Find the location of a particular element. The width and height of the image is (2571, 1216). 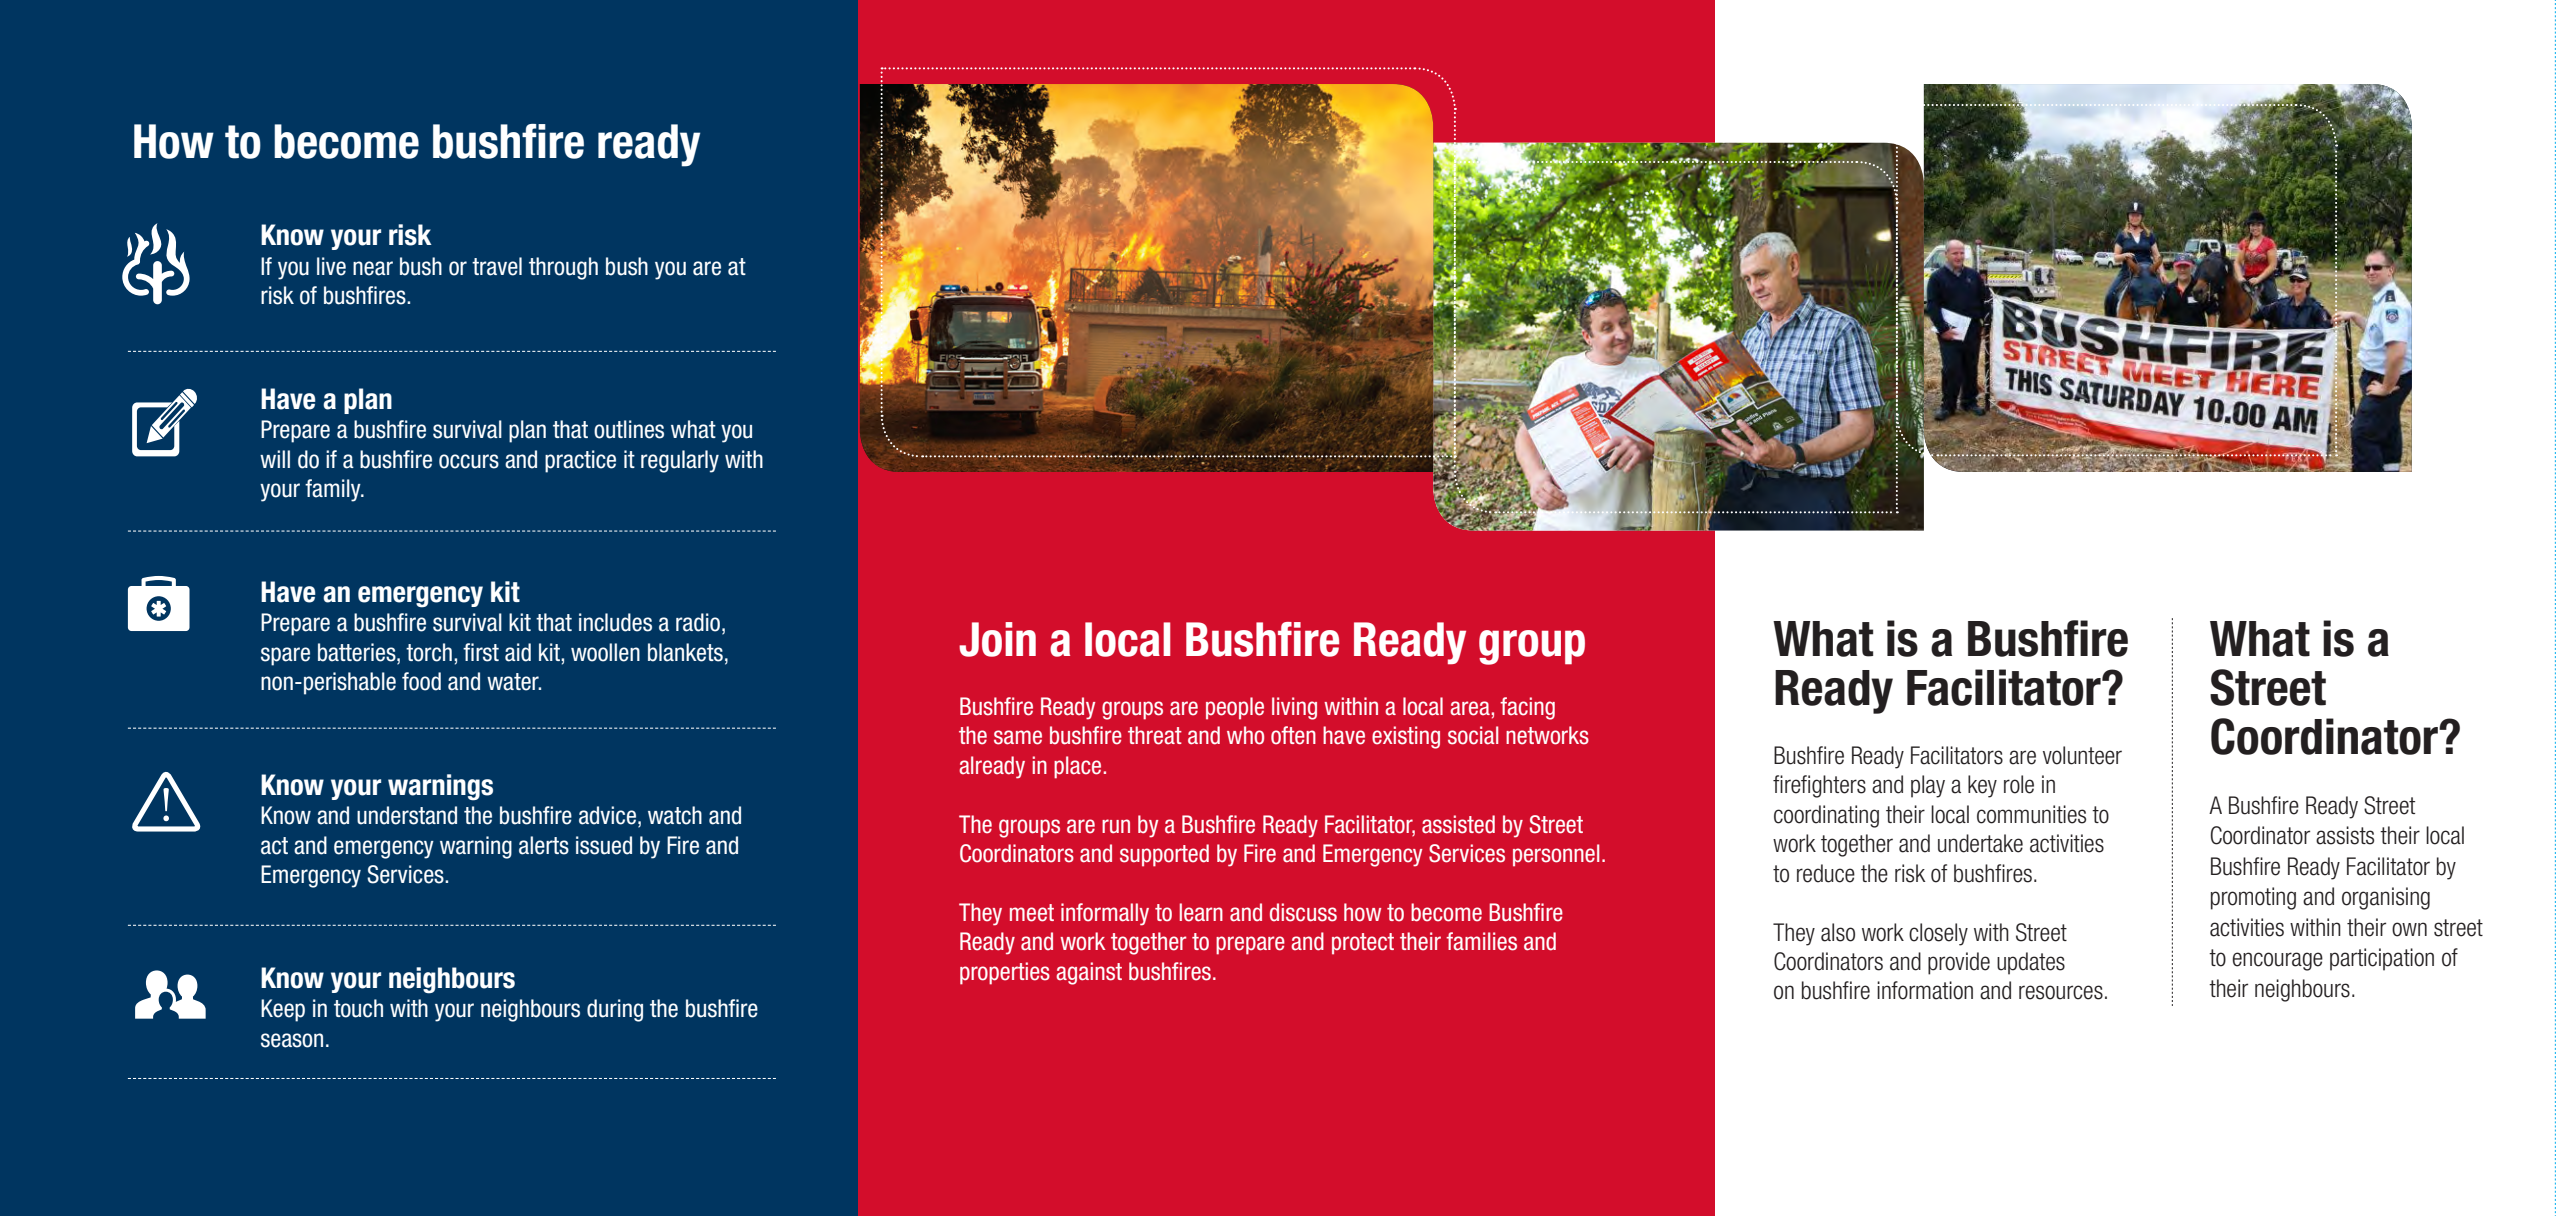

aid is located at coordinates (518, 652).
